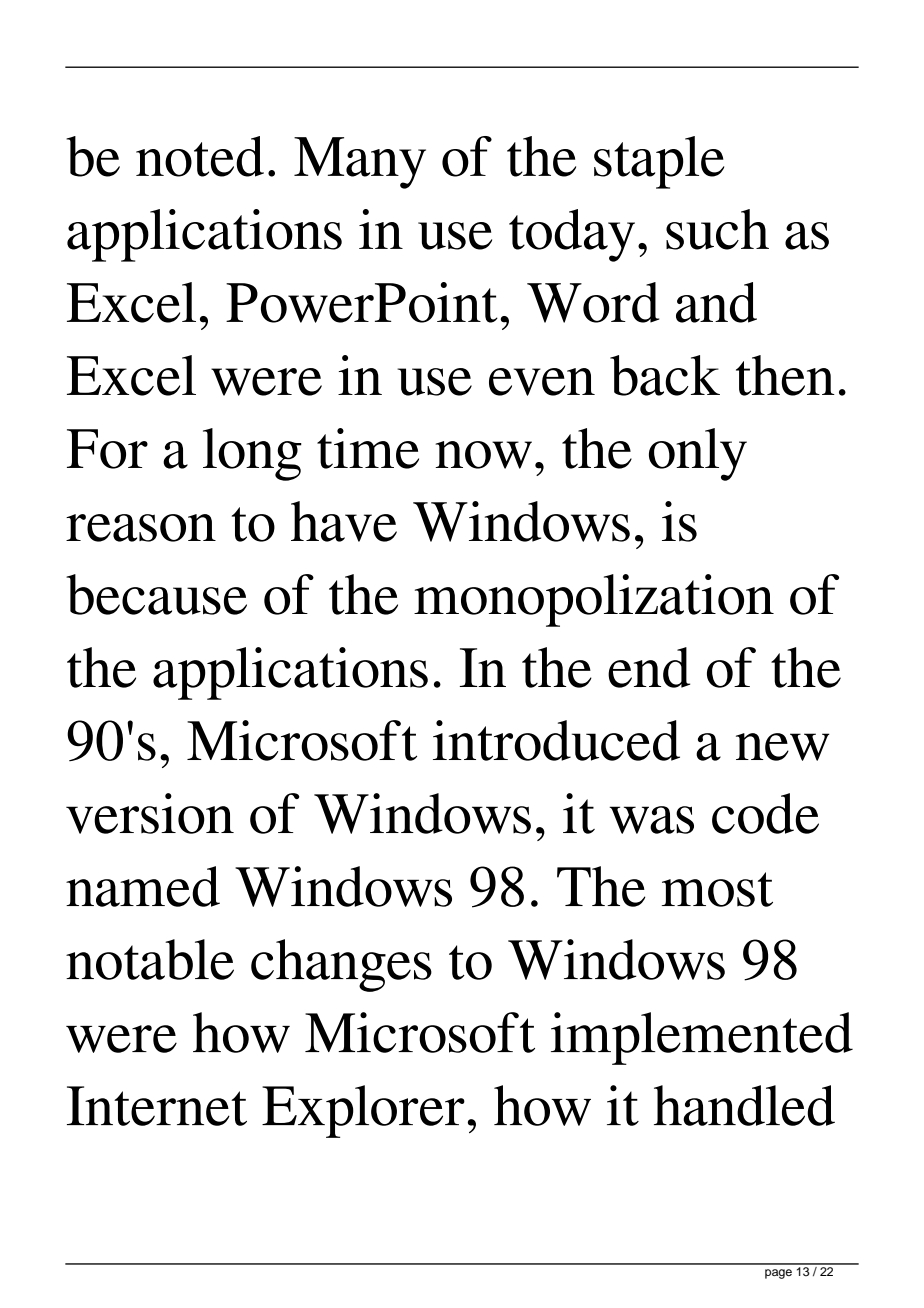 The height and width of the document is (1308, 924). What do you see at coordinates (717, 229) in the document?
I see `such` at bounding box center [717, 229].
